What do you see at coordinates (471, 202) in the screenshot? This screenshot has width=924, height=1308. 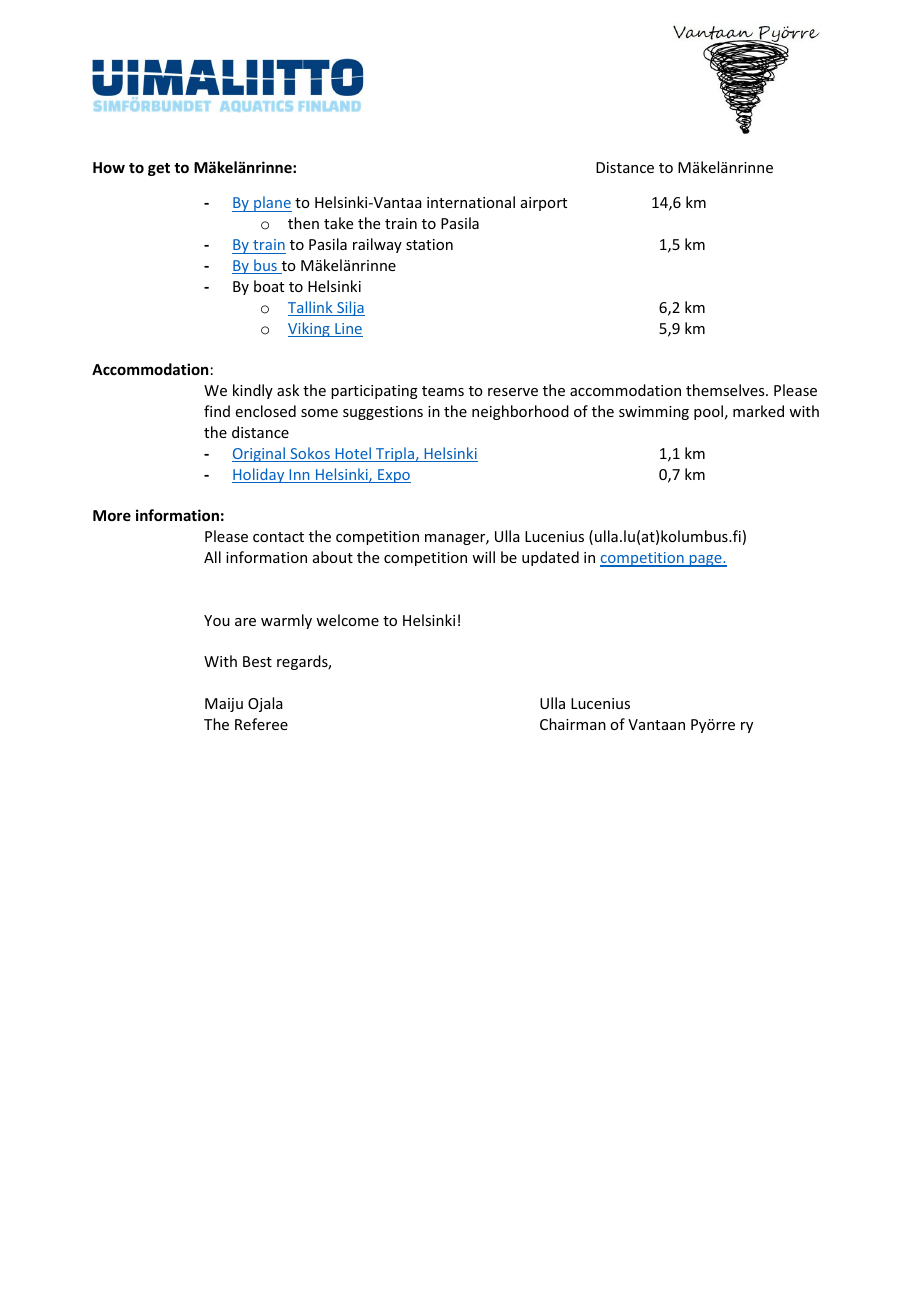 I see `international` at bounding box center [471, 202].
